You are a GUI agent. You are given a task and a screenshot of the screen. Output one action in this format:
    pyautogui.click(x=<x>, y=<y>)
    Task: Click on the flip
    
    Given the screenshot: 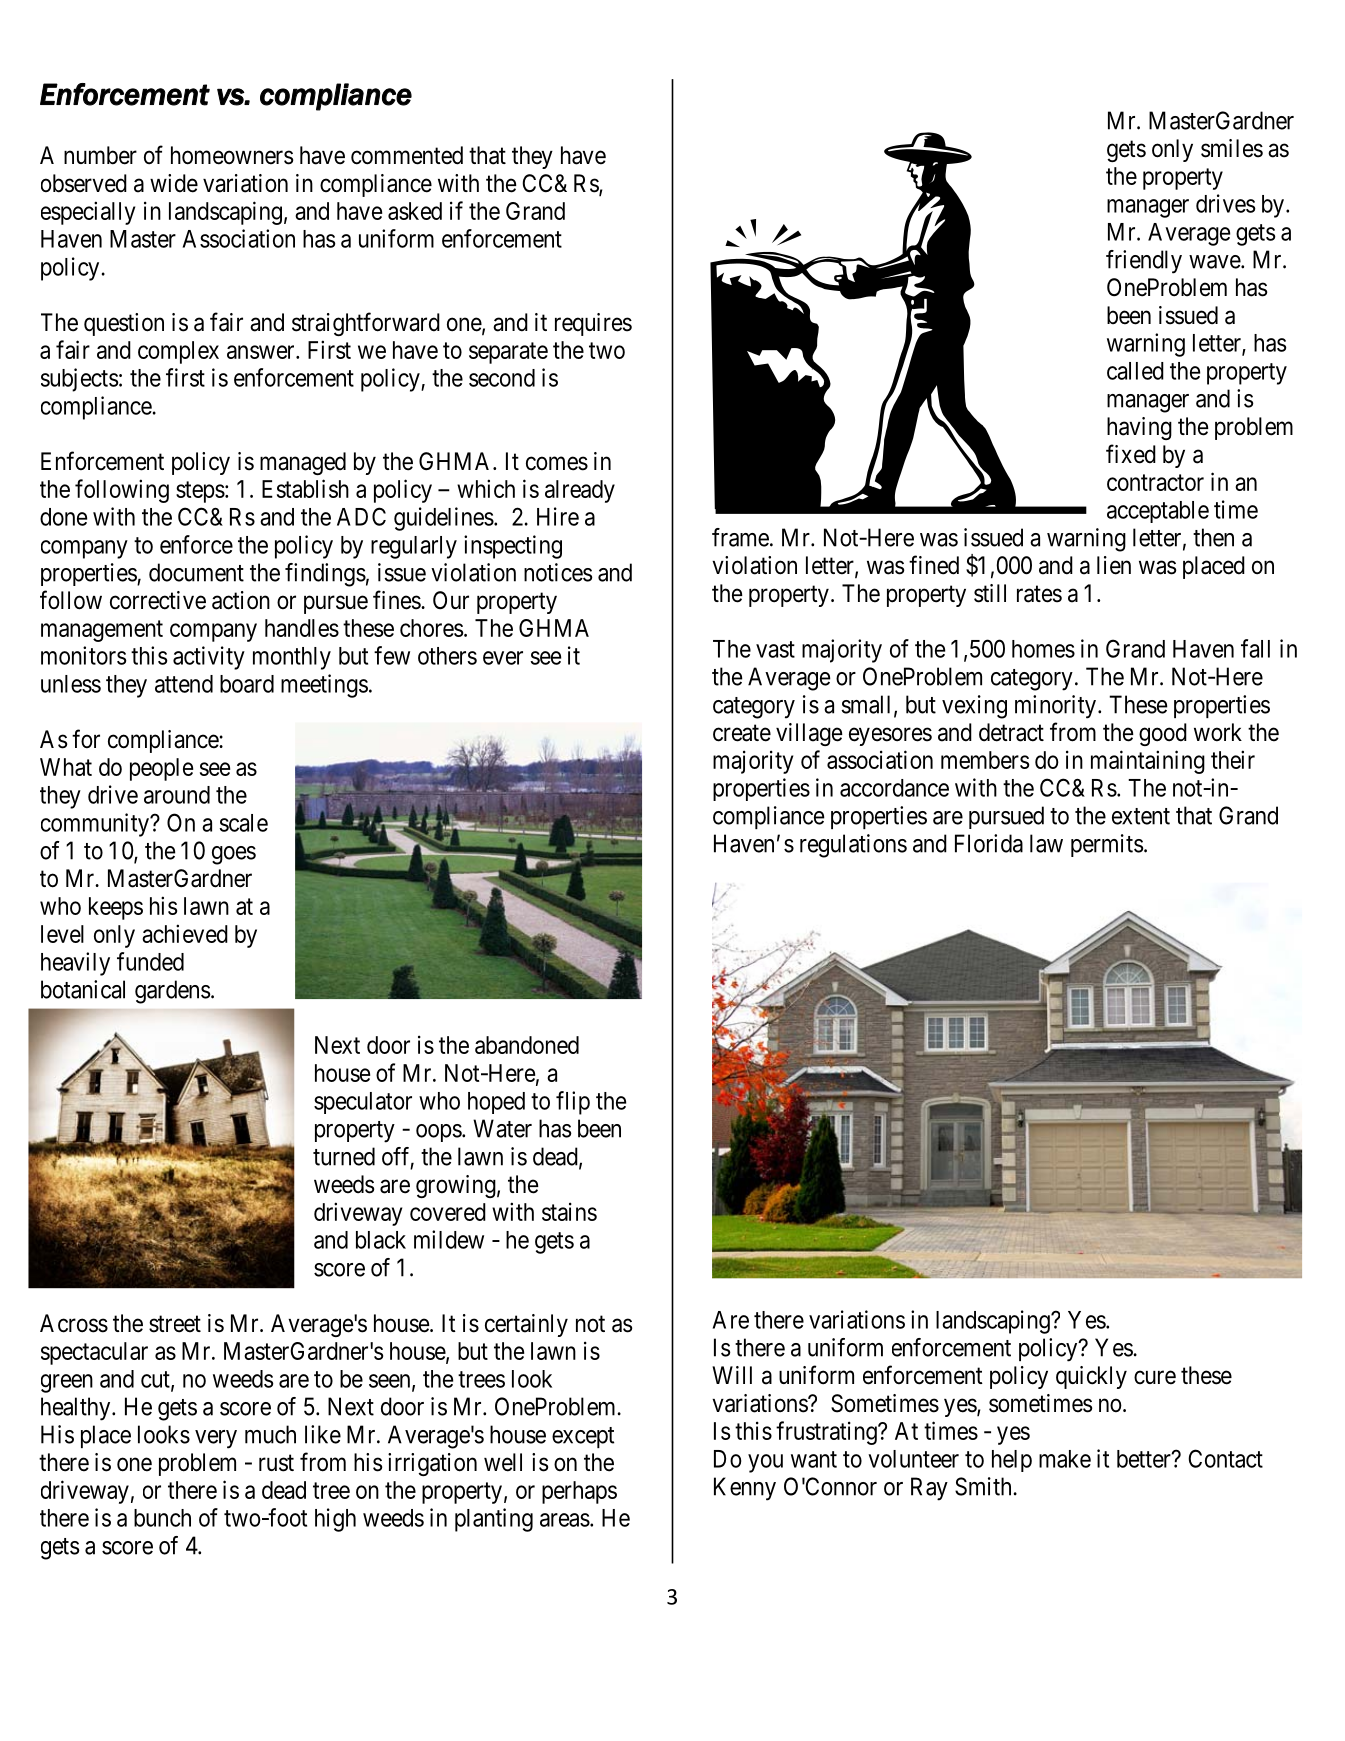 What is the action you would take?
    pyautogui.click(x=573, y=1103)
